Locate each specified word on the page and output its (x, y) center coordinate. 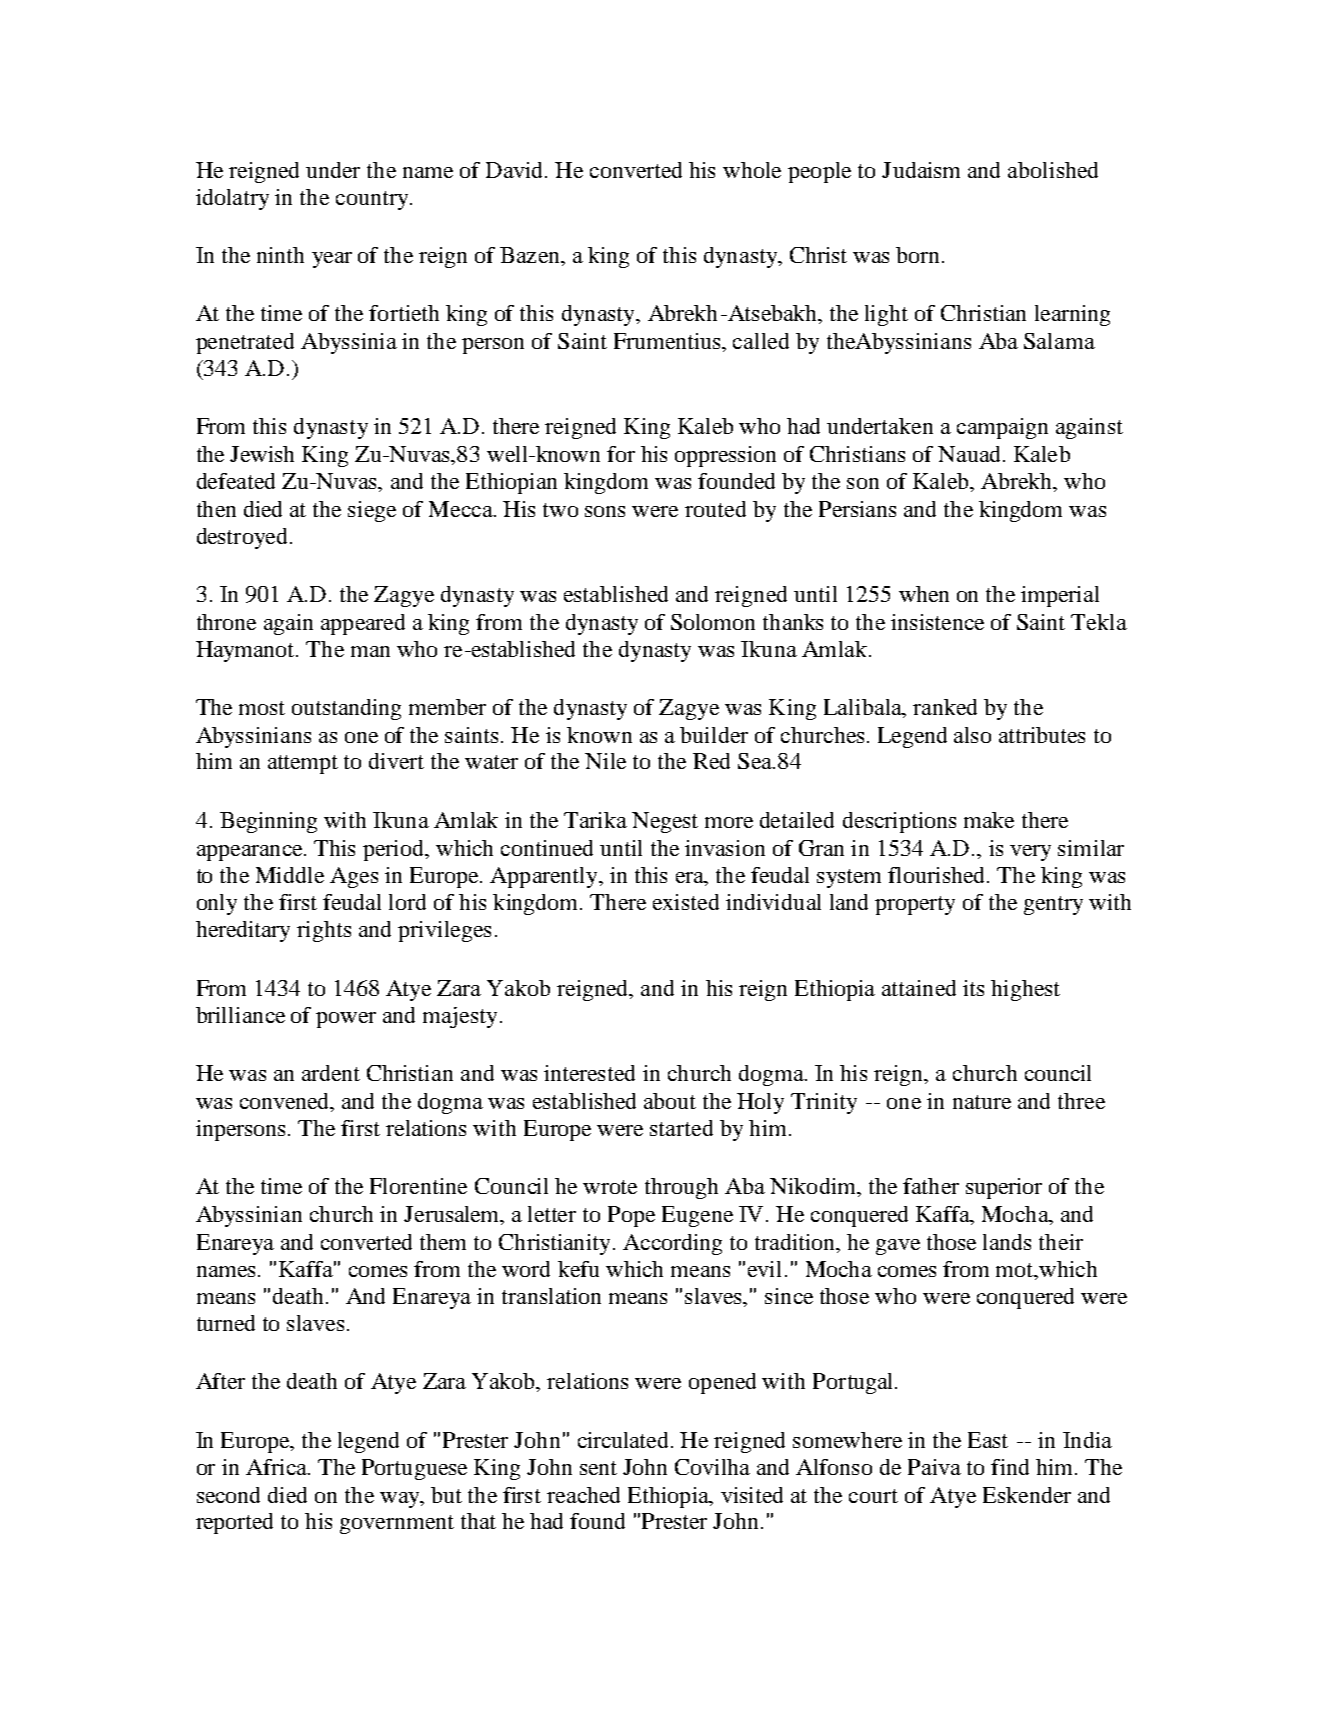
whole (752, 170)
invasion (725, 848)
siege (372, 511)
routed (715, 509)
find (1010, 1467)
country (373, 200)
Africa (277, 1467)
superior (1004, 1188)
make (989, 820)
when (924, 594)
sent (598, 1468)
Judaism (921, 170)
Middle (290, 875)
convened (286, 1101)
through (681, 1188)
